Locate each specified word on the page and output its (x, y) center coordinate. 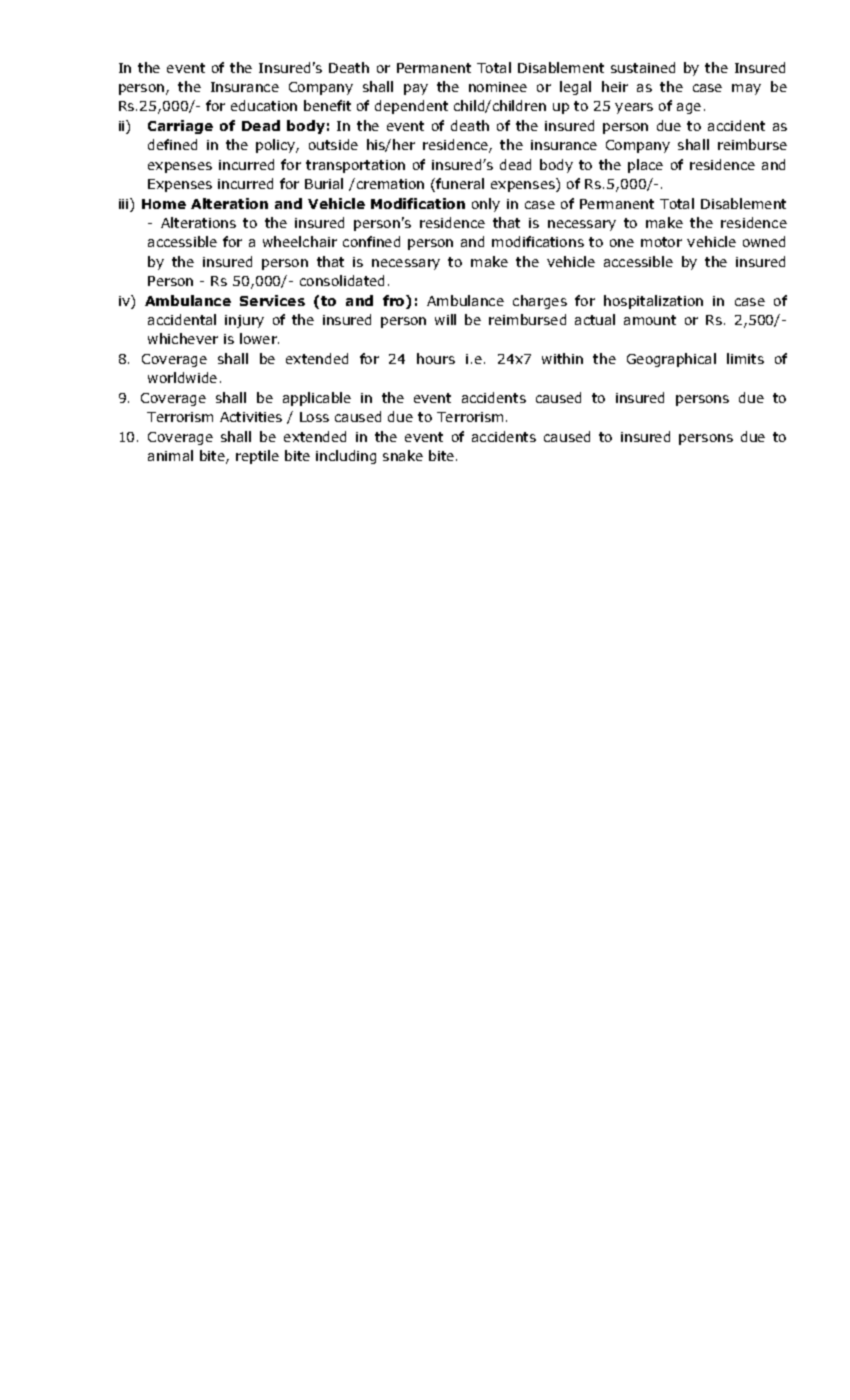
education (264, 105)
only (486, 205)
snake (403, 455)
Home (164, 204)
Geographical (671, 360)
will (445, 319)
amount (650, 320)
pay (416, 89)
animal (170, 455)
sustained (643, 67)
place (645, 166)
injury (244, 321)
